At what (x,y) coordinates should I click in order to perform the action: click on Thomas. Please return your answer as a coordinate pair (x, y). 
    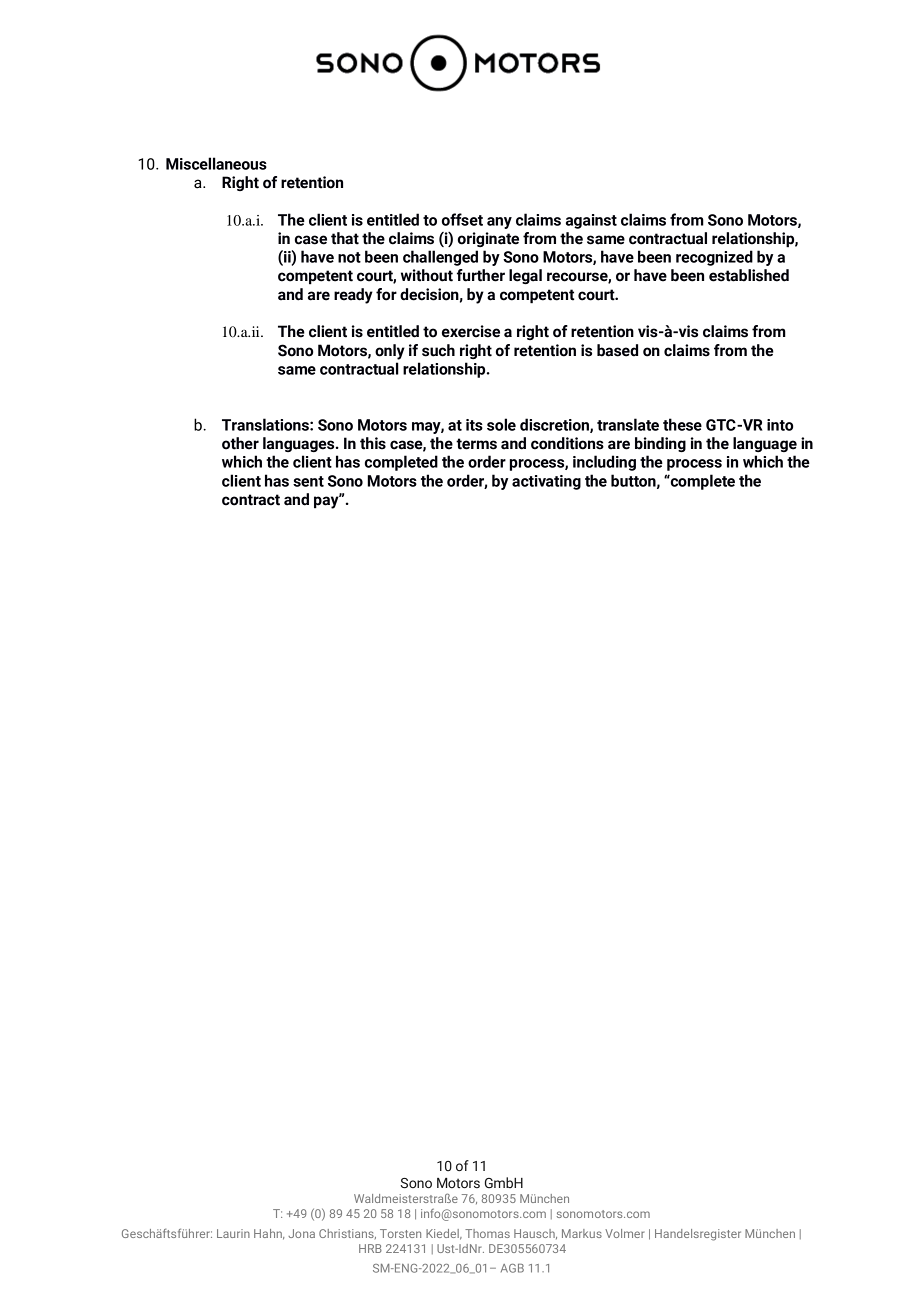
    Looking at the image, I should click on (487, 1233).
